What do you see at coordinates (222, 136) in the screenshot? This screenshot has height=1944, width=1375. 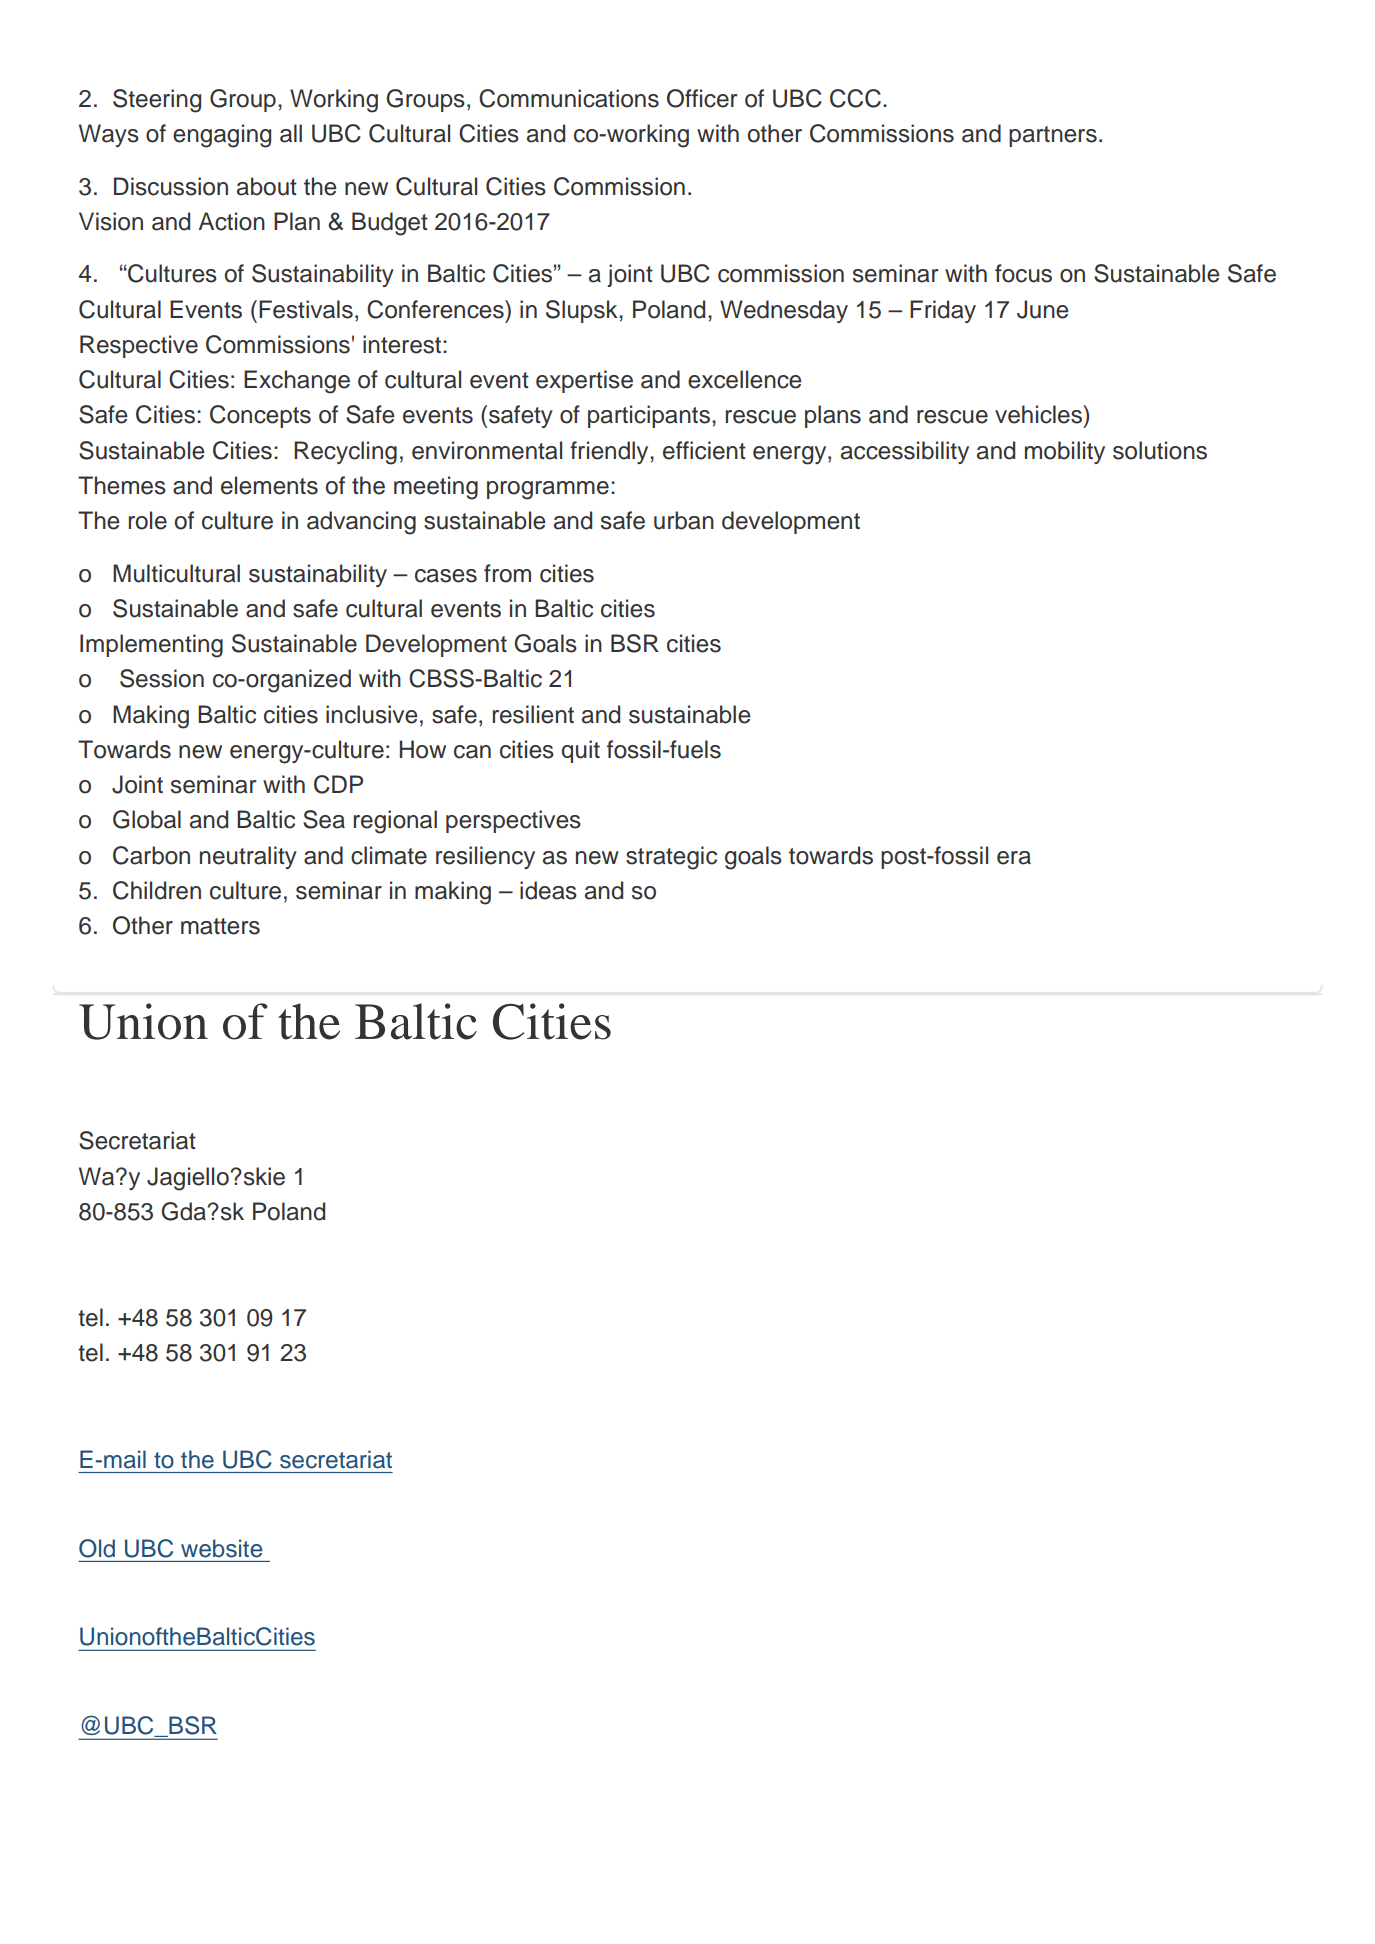 I see `engaging` at bounding box center [222, 136].
